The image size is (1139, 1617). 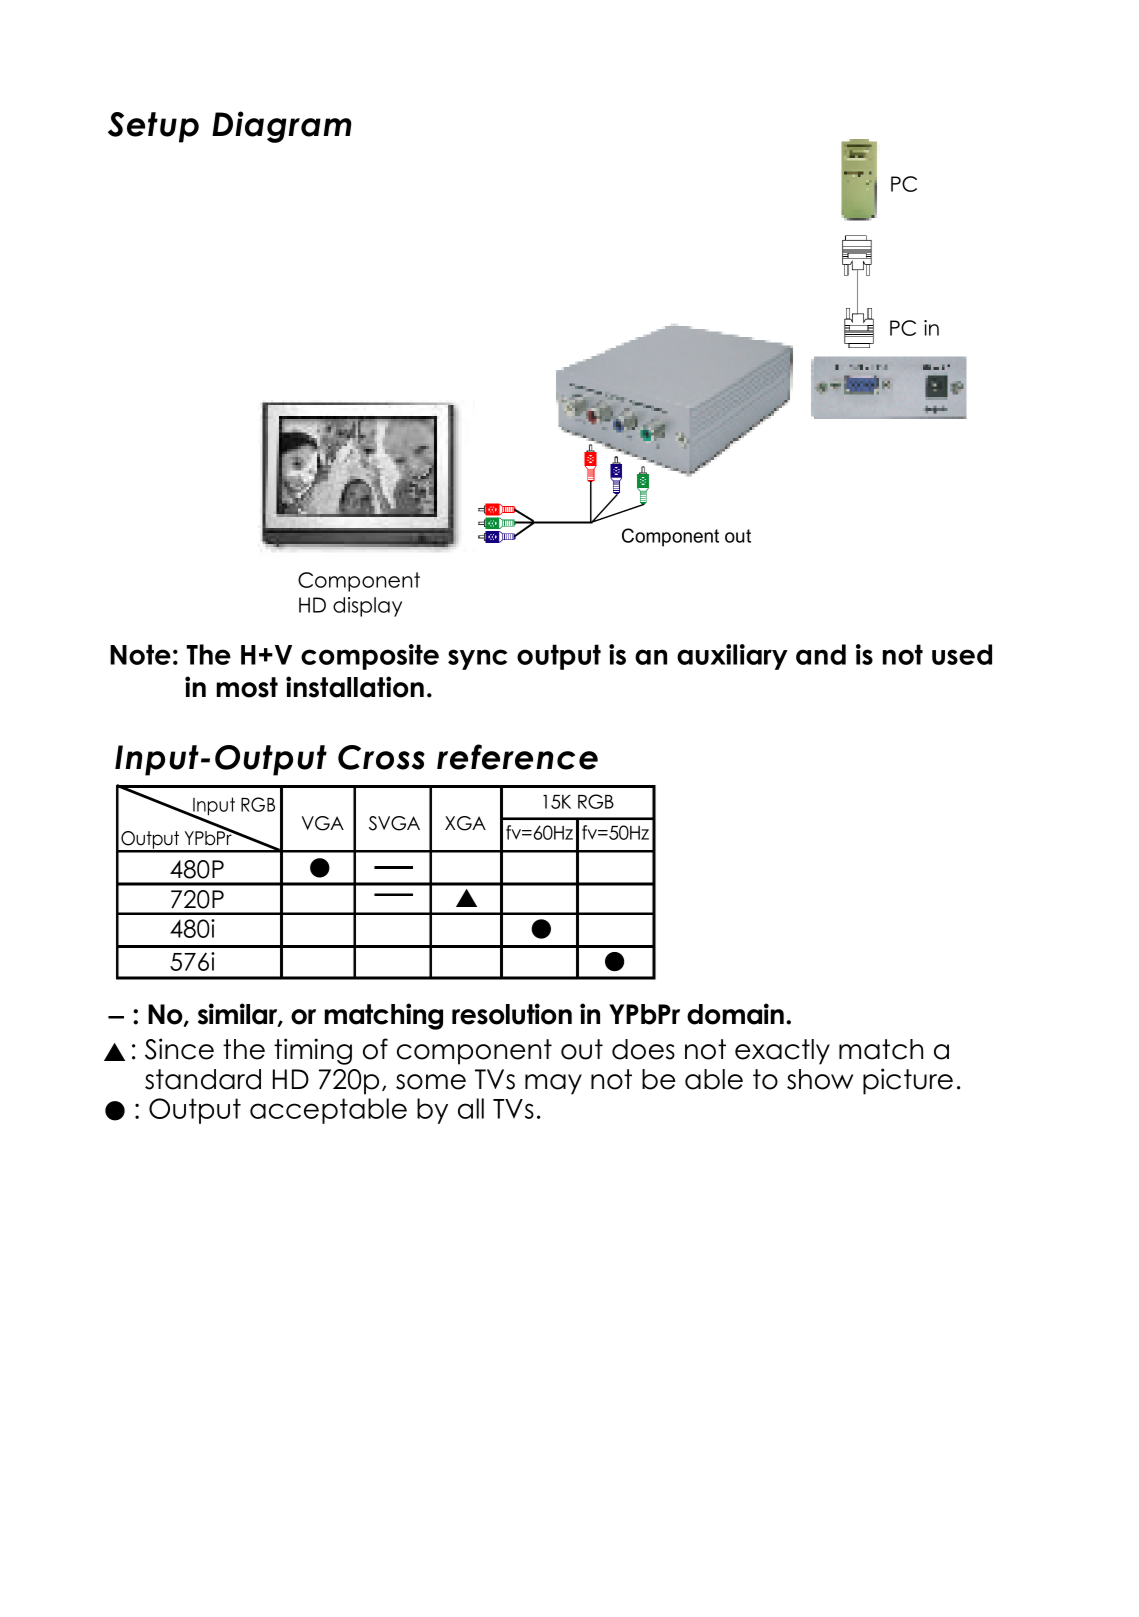 What do you see at coordinates (203, 1079) in the document?
I see `standard` at bounding box center [203, 1079].
